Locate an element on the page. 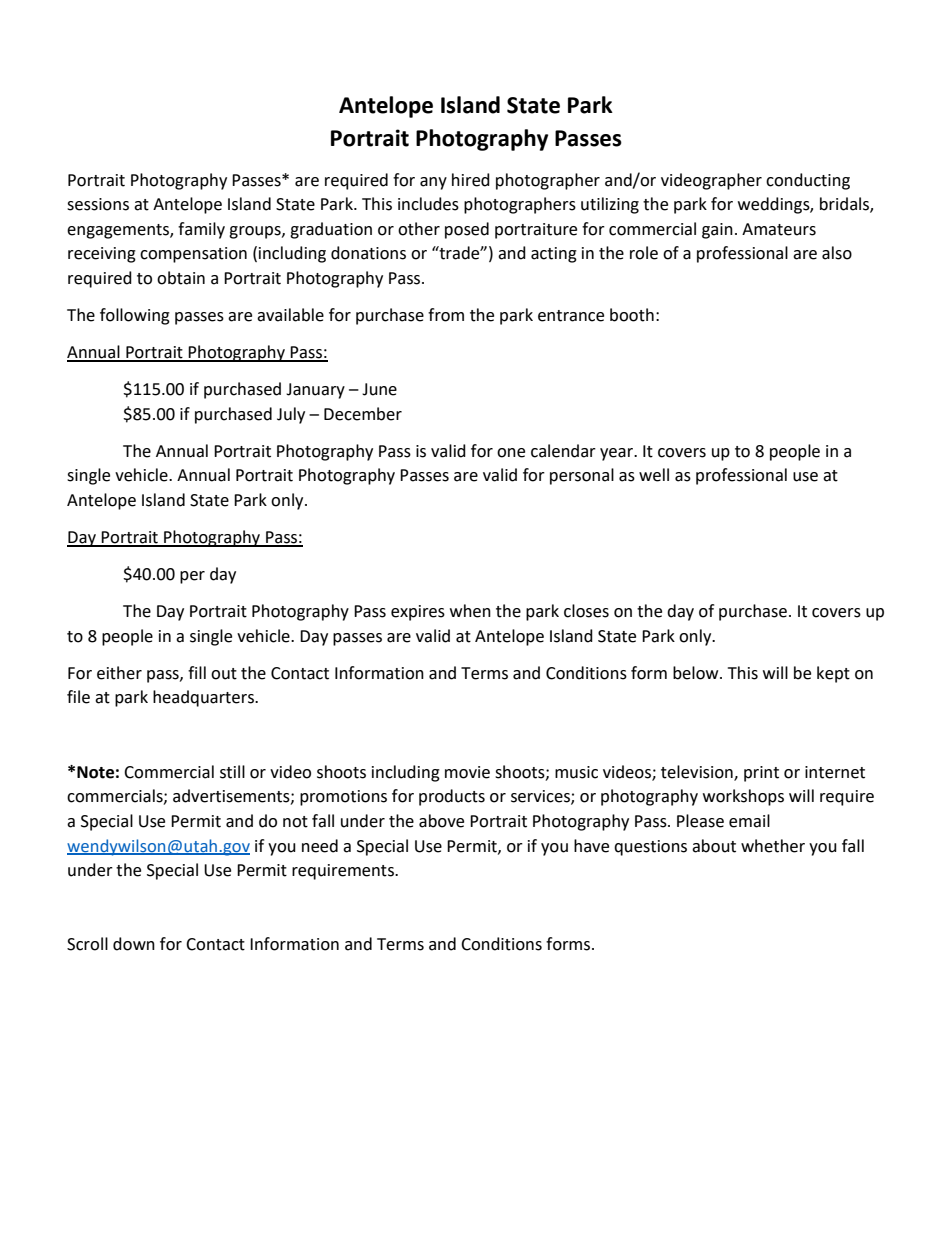 The height and width of the page is (1233, 952). above is located at coordinates (441, 821).
